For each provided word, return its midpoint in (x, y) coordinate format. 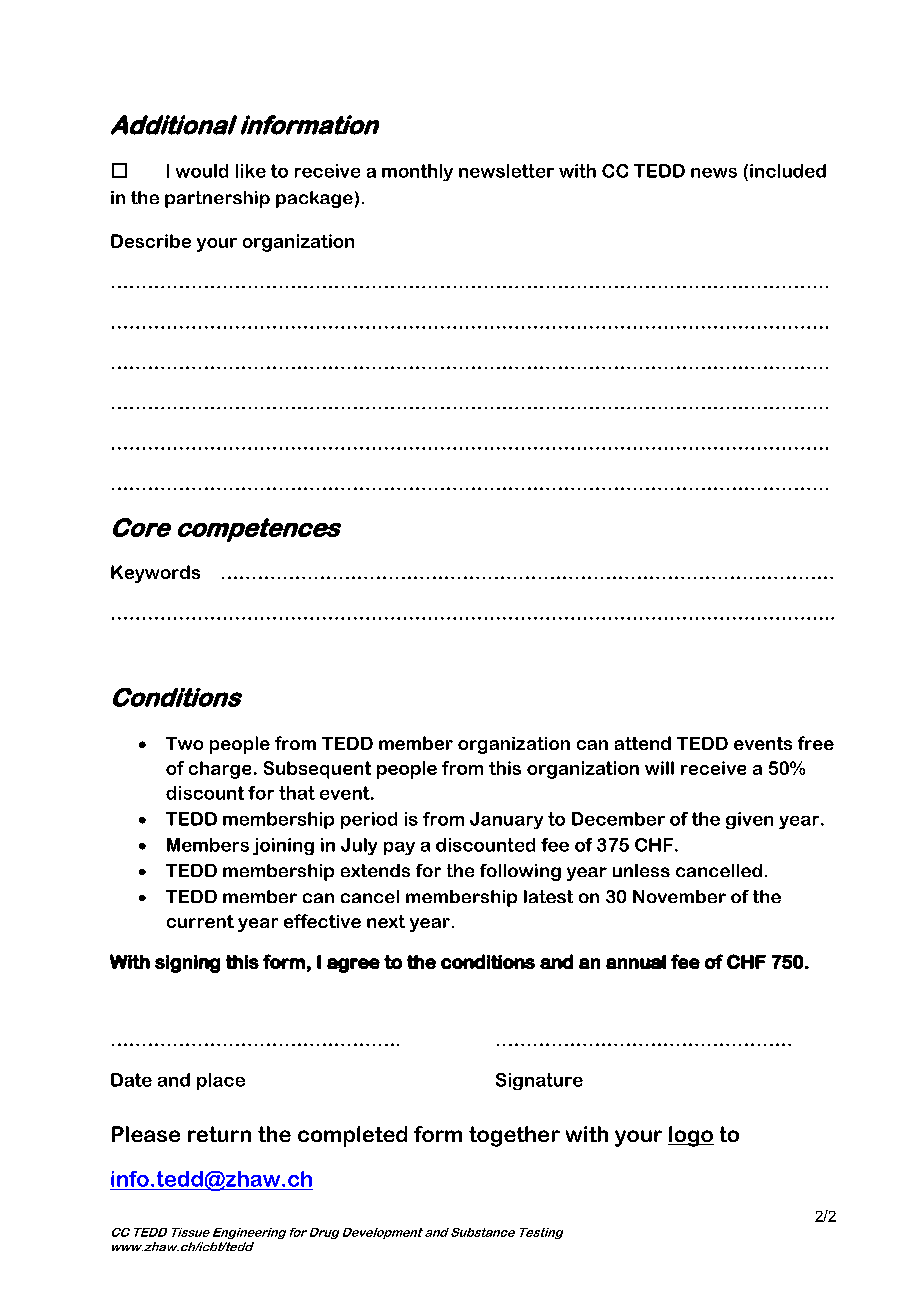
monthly (417, 172)
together (514, 1136)
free (816, 743)
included (788, 171)
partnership (217, 199)
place (221, 1081)
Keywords (155, 574)
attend (643, 743)
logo (691, 1136)
